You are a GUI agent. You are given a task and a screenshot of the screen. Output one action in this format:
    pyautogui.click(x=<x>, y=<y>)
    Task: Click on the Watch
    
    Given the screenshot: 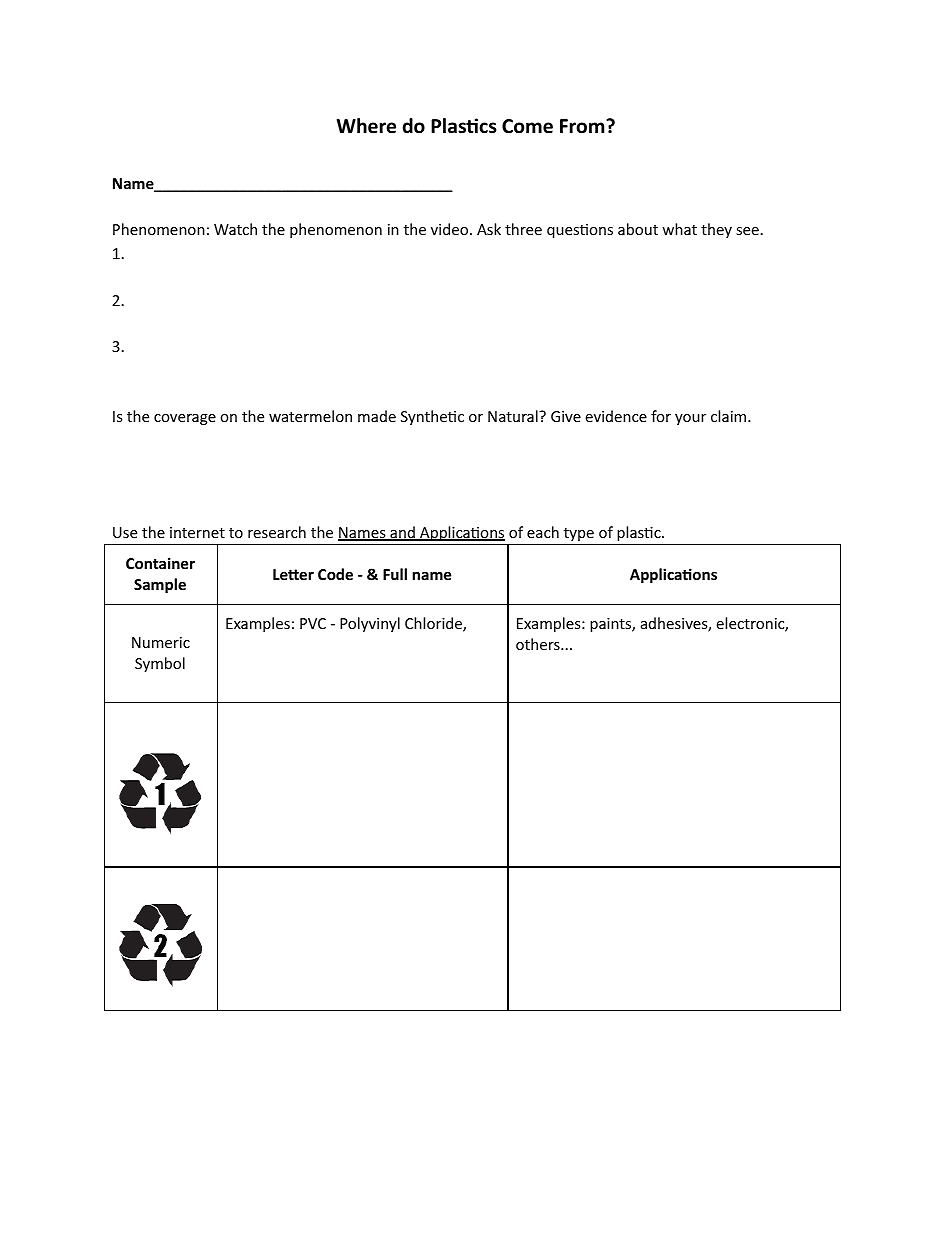 What is the action you would take?
    pyautogui.click(x=235, y=229)
